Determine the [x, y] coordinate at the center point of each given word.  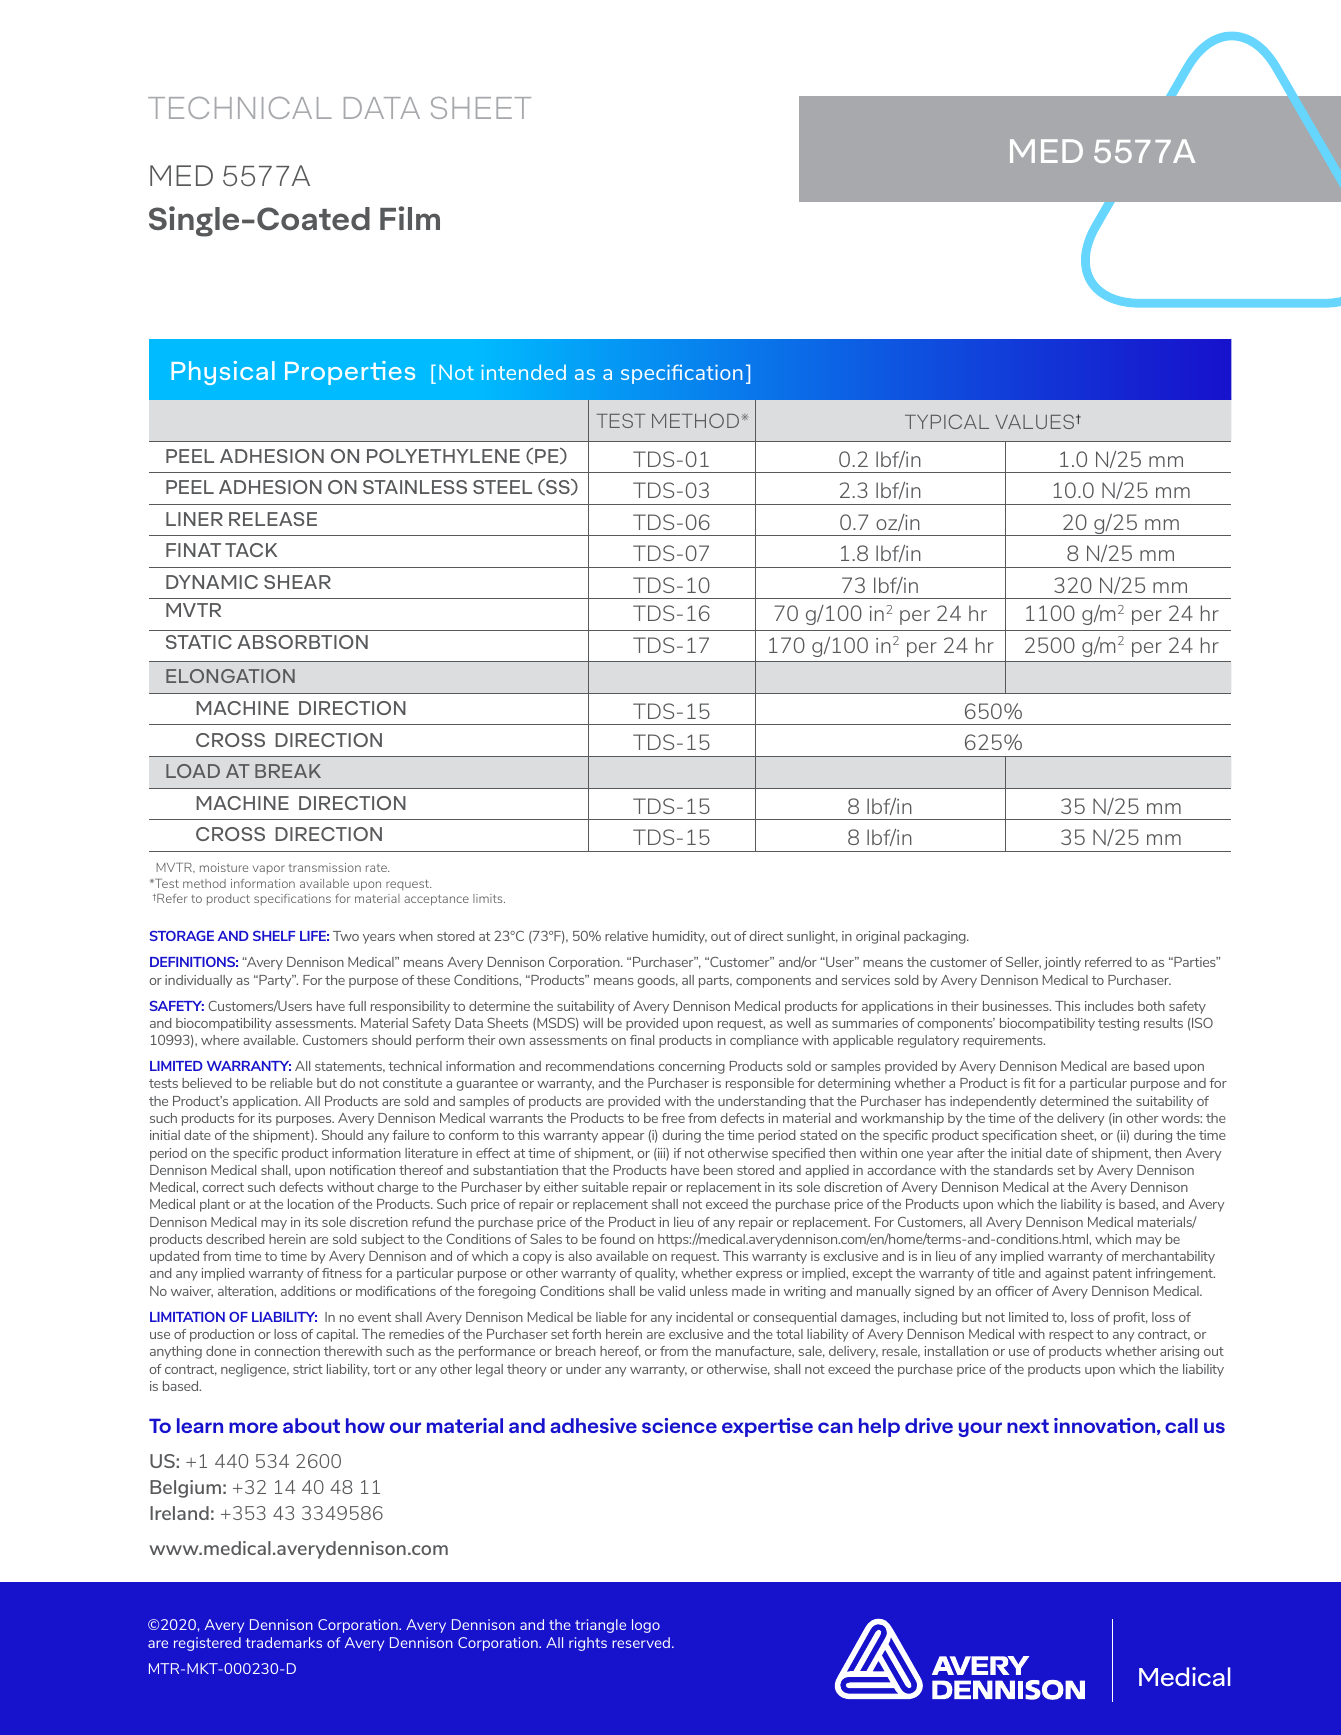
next [1028, 1426]
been [718, 1170]
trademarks [284, 1642]
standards [1023, 1170]
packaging [936, 937]
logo [646, 1626]
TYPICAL [947, 421]
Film [410, 218]
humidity [680, 937]
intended [523, 372]
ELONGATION [230, 676]
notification [362, 1170]
